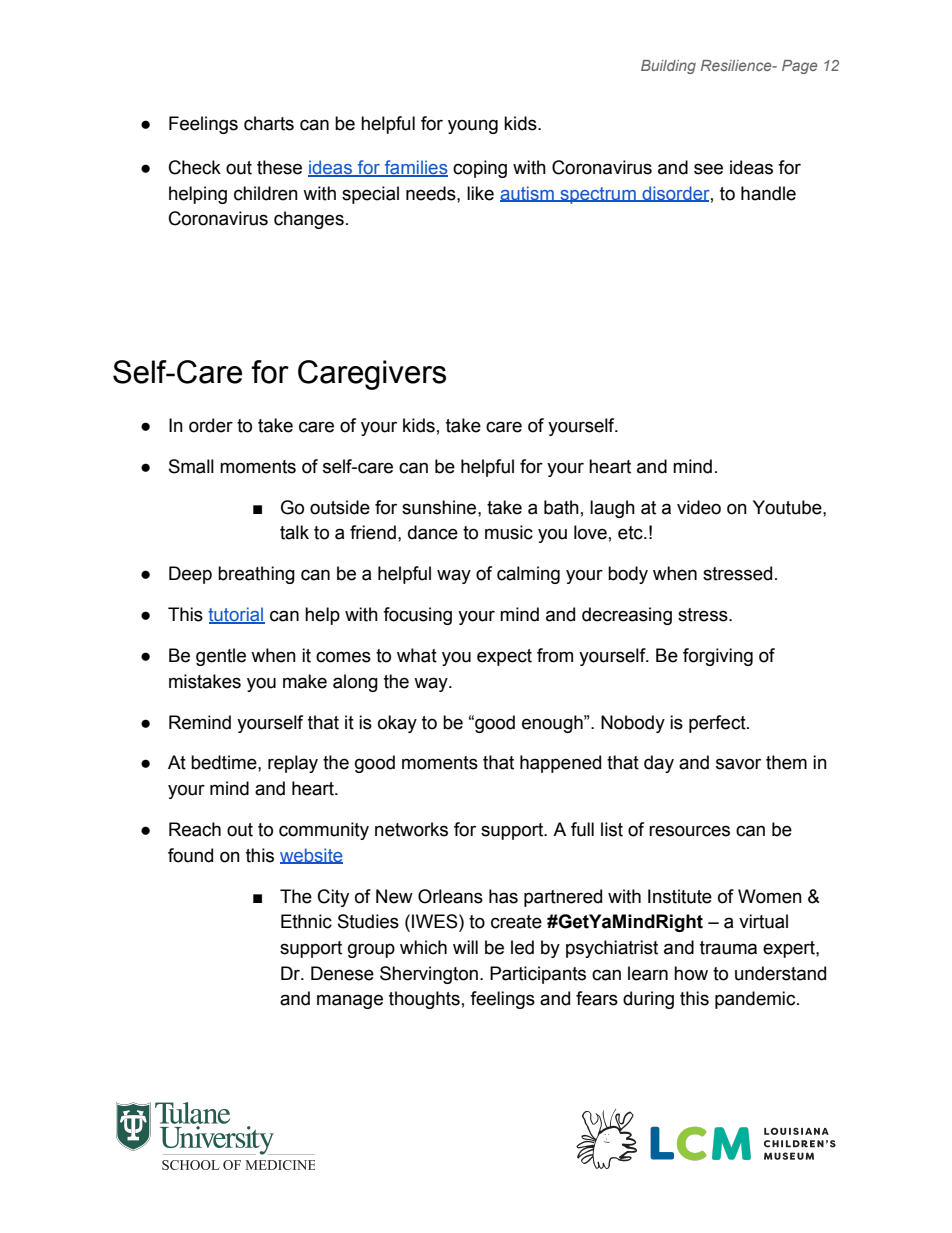 The image size is (952, 1233). What do you see at coordinates (306, 921) in the screenshot?
I see `Ethnic` at bounding box center [306, 921].
